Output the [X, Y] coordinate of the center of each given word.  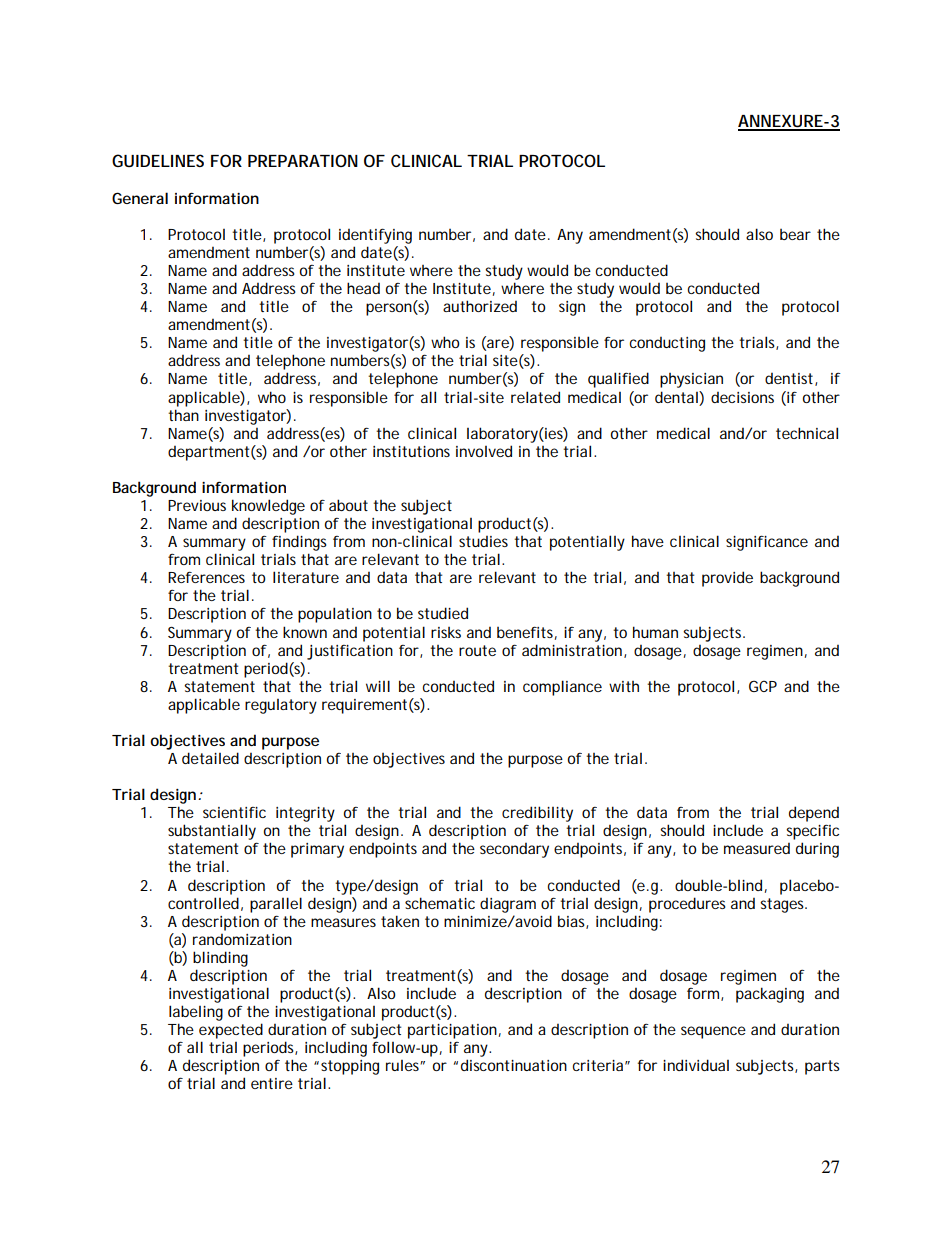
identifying [375, 236]
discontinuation [514, 1065]
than [183, 415]
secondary [514, 850]
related [535, 397]
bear [795, 234]
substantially [212, 832]
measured [757, 848]
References [206, 577]
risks [446, 632]
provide [727, 579]
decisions [742, 397]
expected [231, 1031]
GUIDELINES [158, 160]
